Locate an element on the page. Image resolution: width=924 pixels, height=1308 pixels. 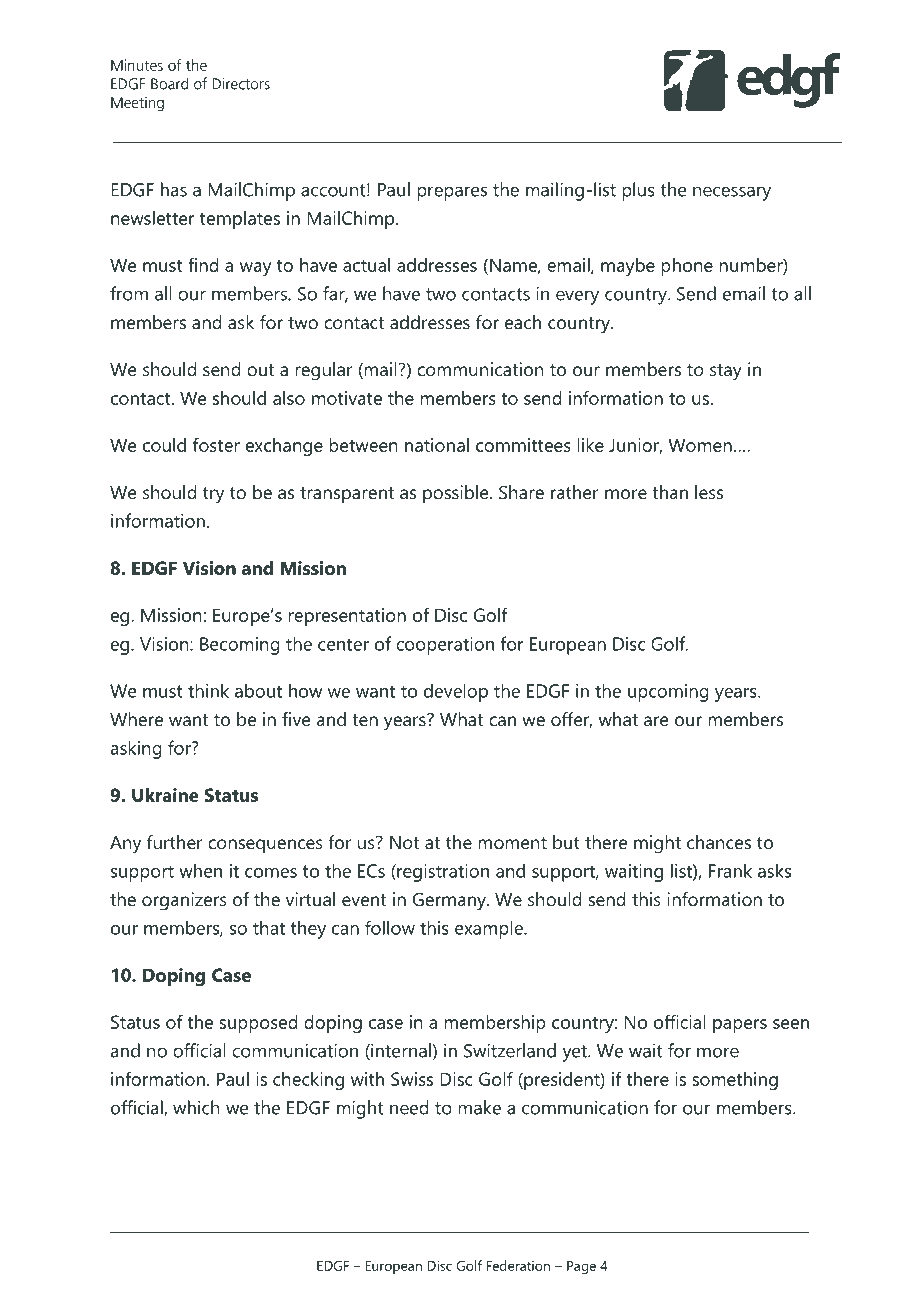
Federation is located at coordinates (518, 1265).
